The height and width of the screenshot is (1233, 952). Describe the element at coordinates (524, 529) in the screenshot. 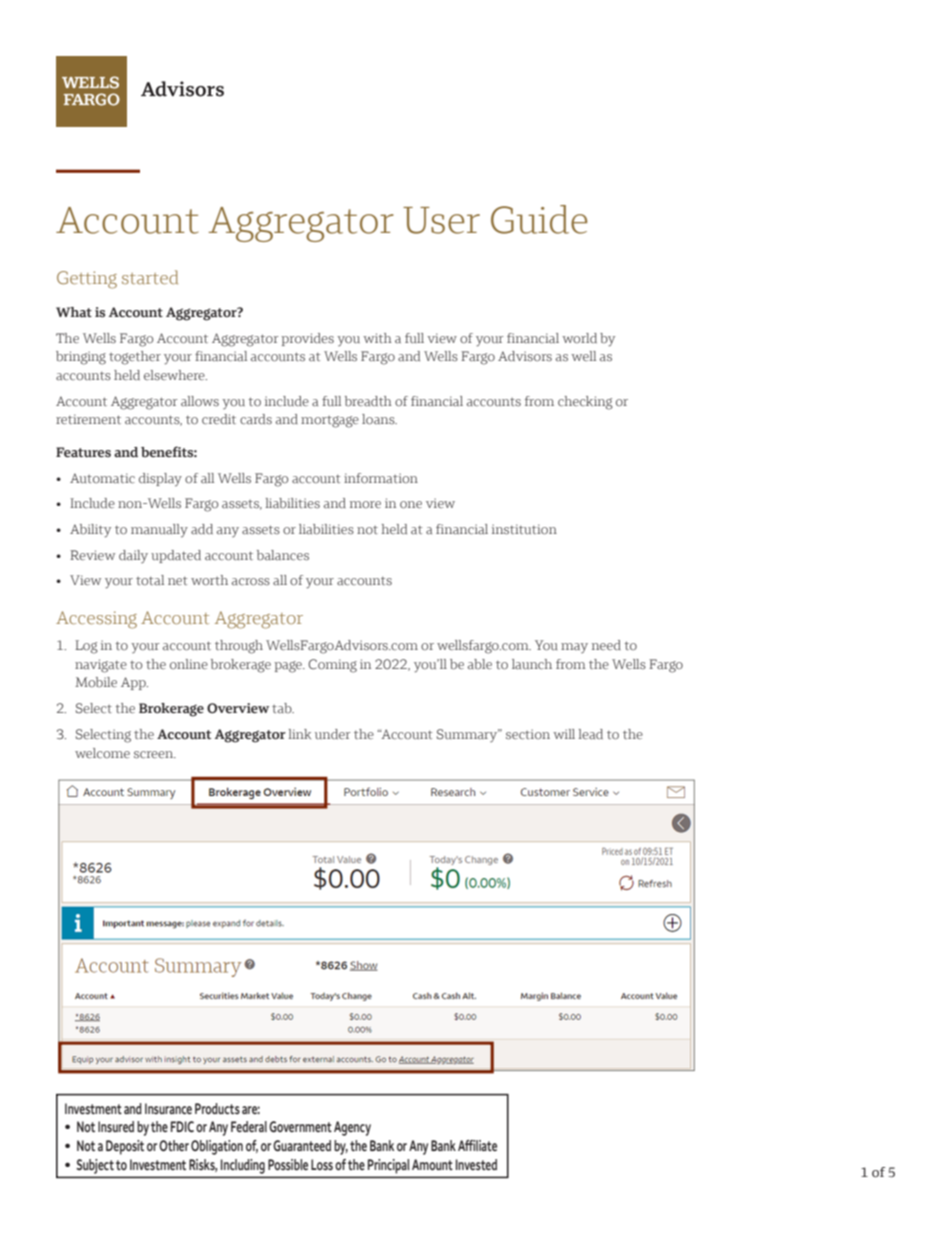

I see `institution` at that location.
